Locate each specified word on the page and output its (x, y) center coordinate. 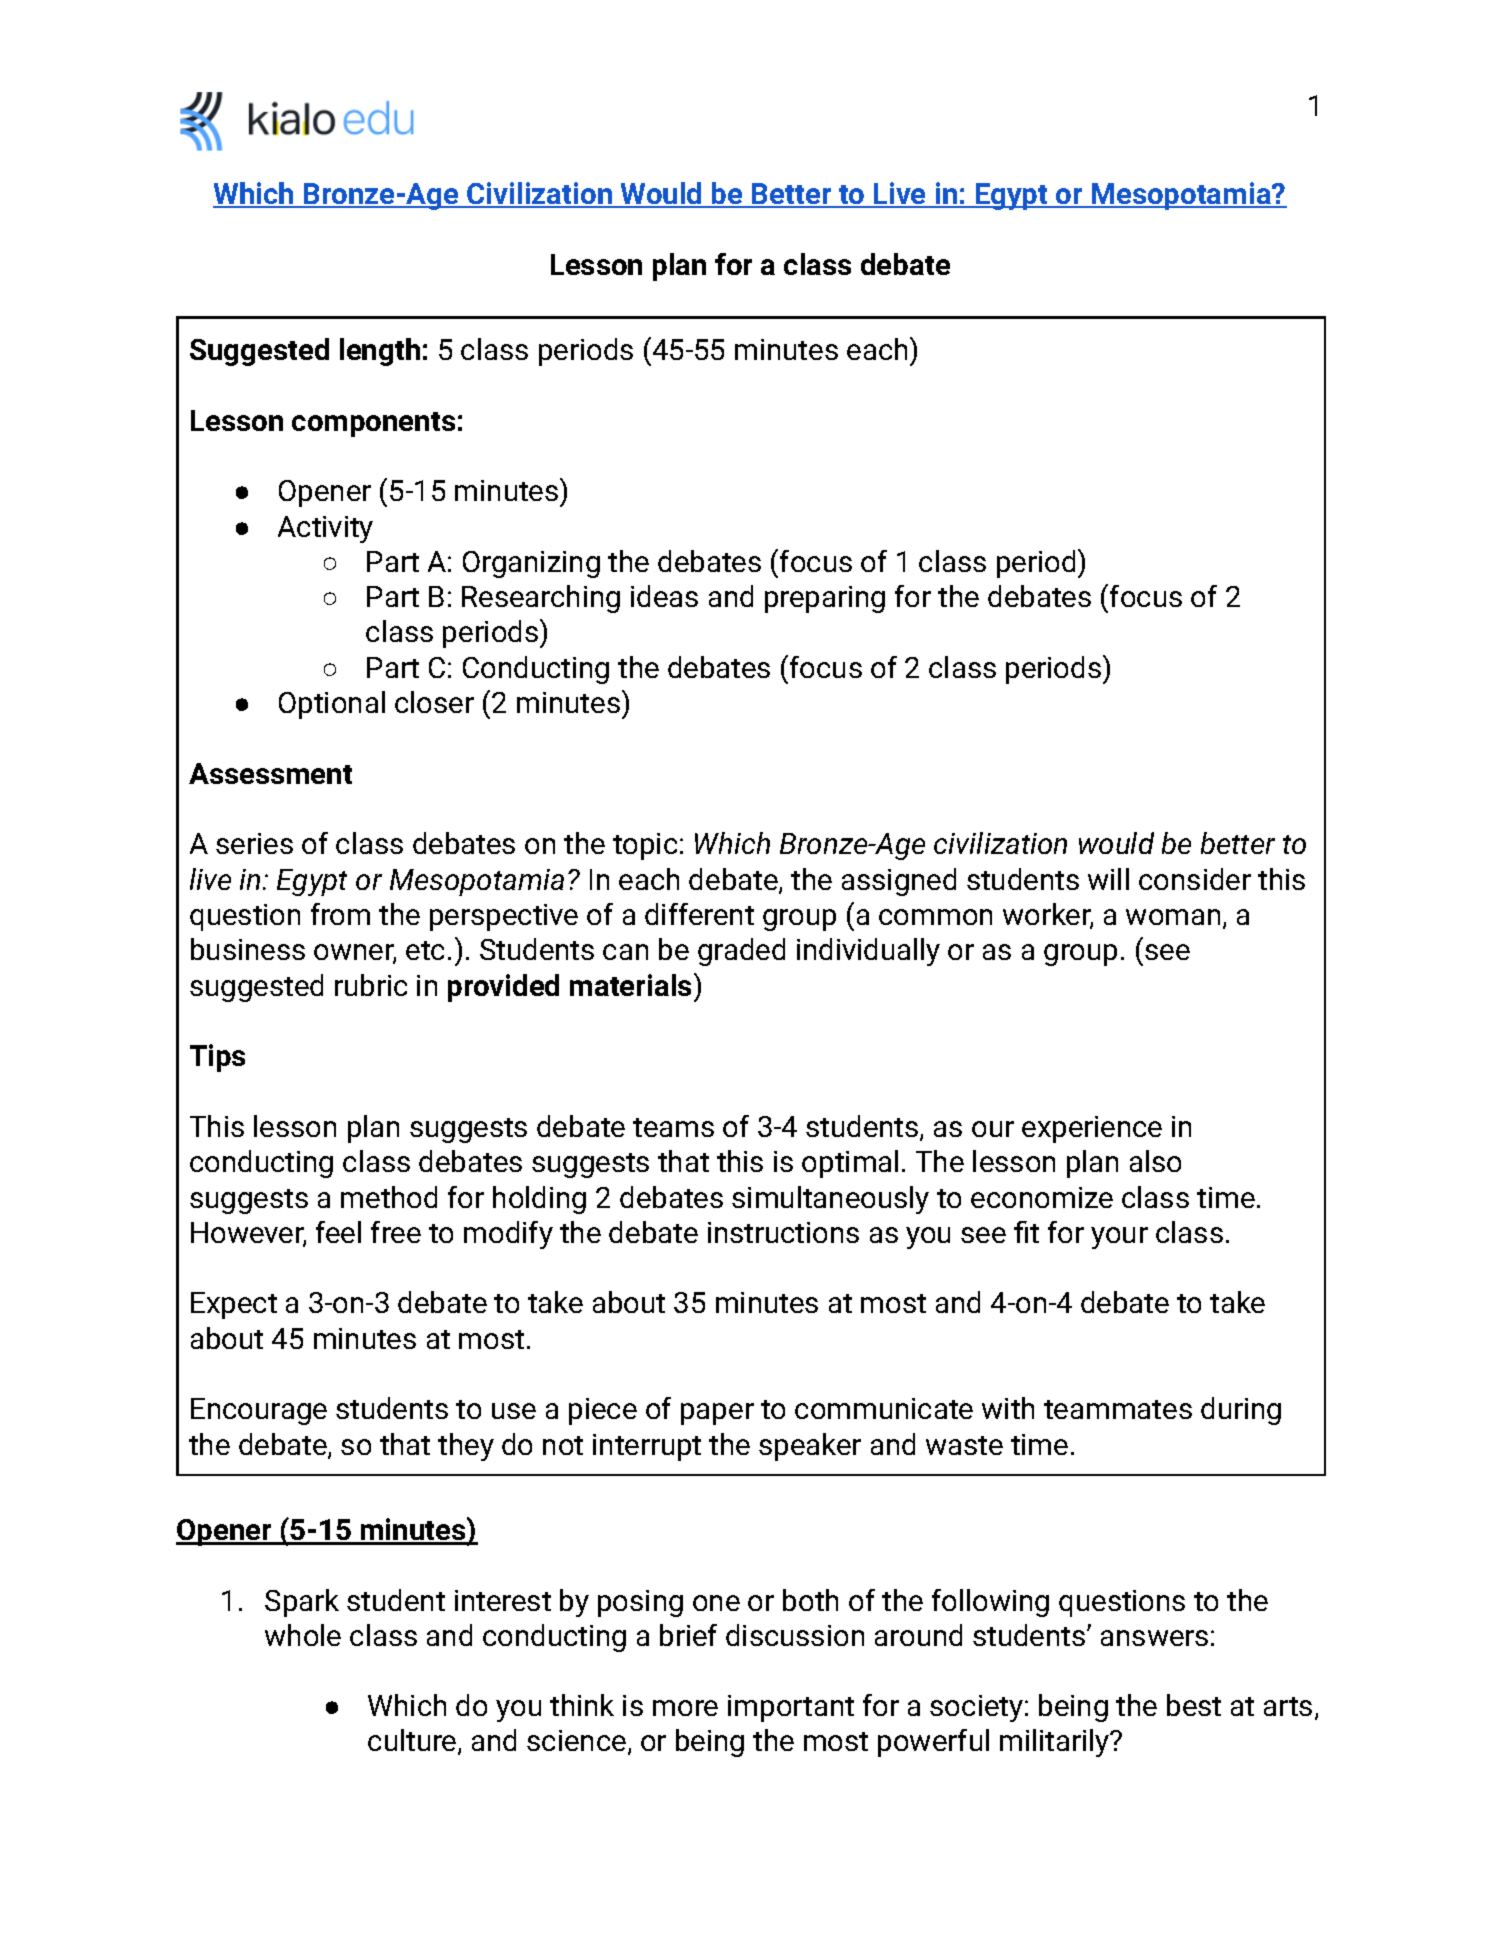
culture (413, 1741)
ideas (664, 596)
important (791, 1708)
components (373, 424)
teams (673, 1127)
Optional (332, 705)
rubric (371, 985)
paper (717, 1414)
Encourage (259, 1411)
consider (1195, 879)
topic (645, 846)
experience (1092, 1129)
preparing (825, 599)
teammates (1118, 1409)
